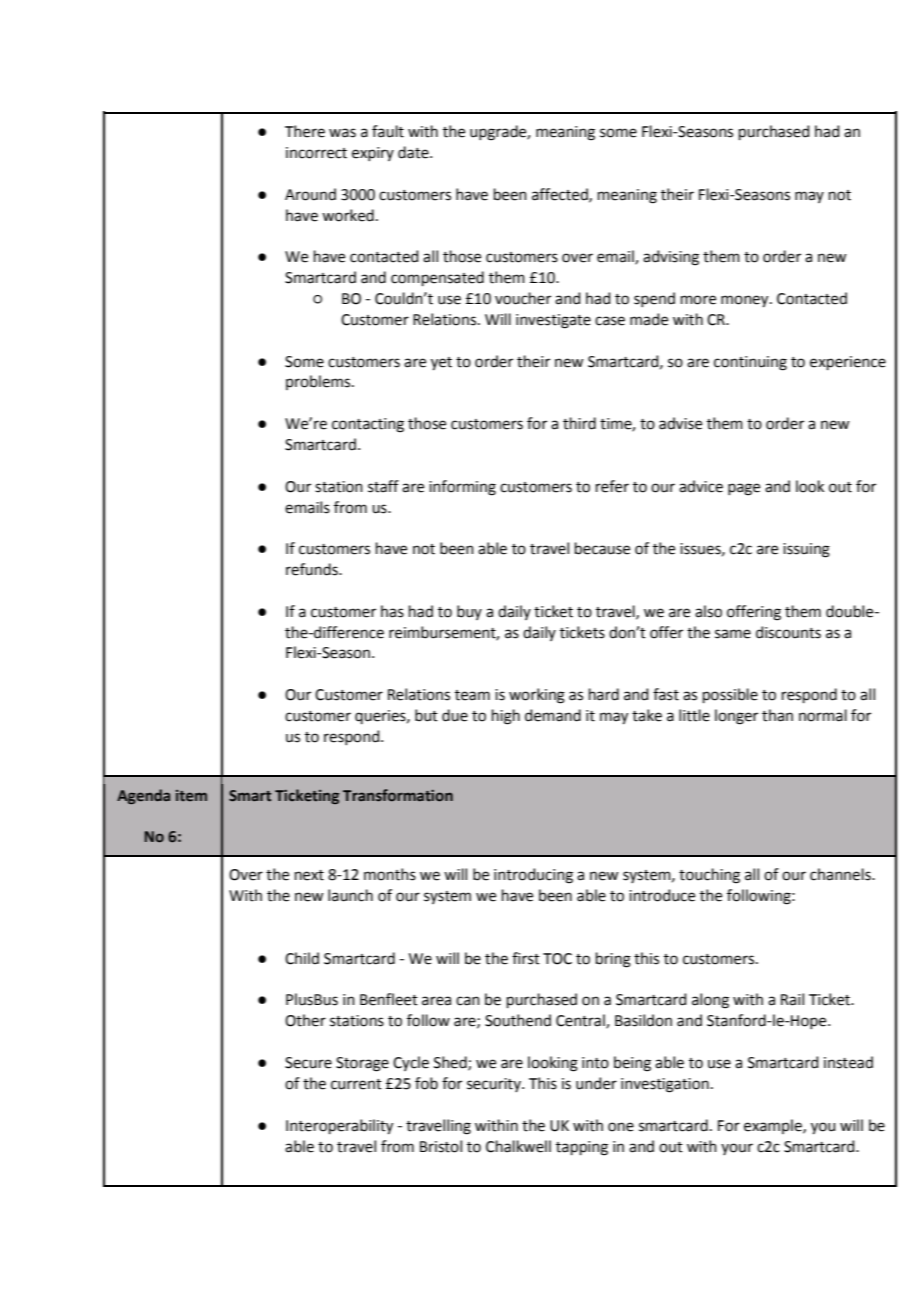  I want to click on Secure, so click(308, 1063).
